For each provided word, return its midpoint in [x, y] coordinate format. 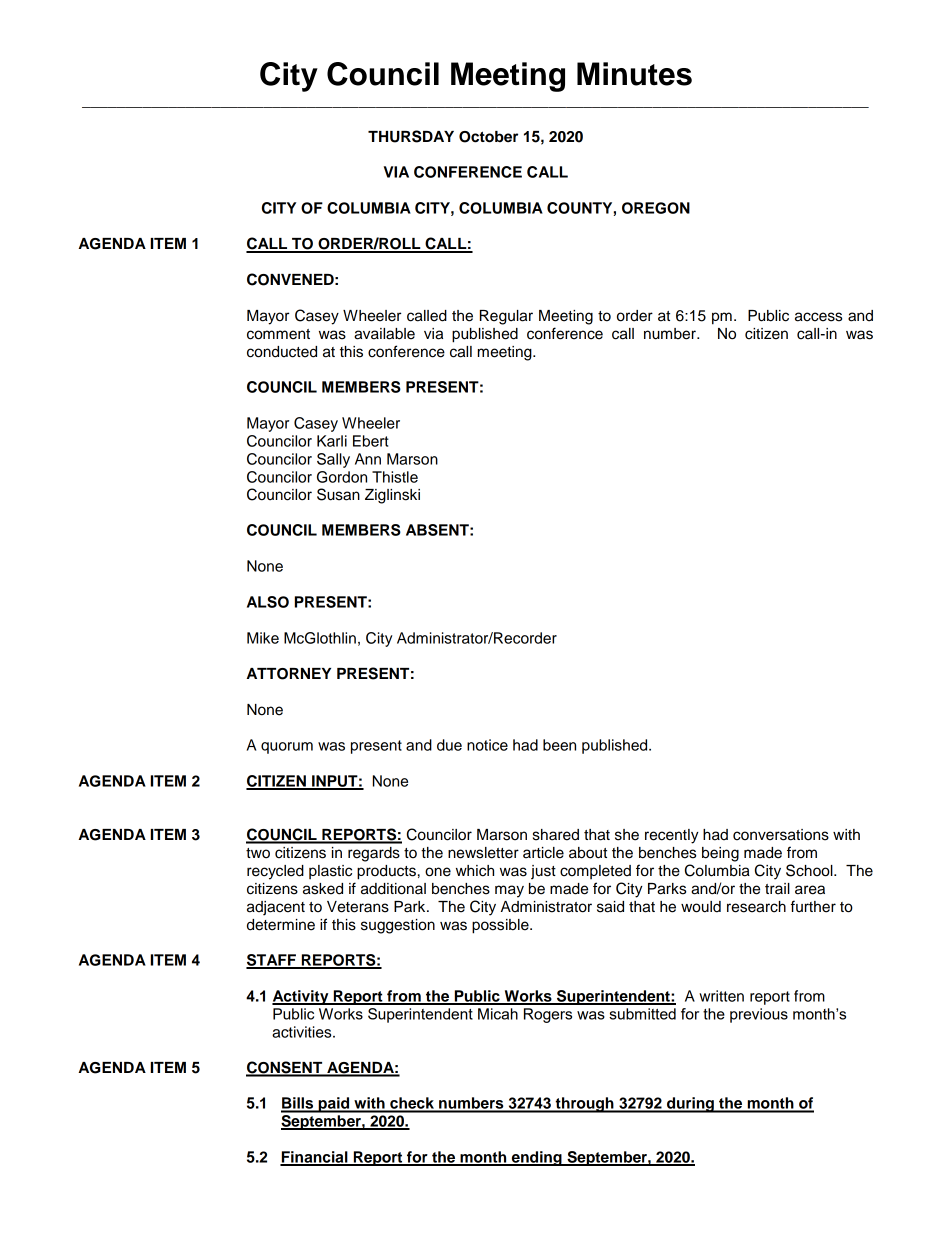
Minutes [634, 74]
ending [536, 1158]
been [559, 745]
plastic [330, 872]
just [543, 872]
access [818, 317]
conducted [282, 352]
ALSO [268, 602]
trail [777, 889]
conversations [781, 835]
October [488, 137]
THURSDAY [411, 136]
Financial [315, 1158]
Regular [506, 317]
